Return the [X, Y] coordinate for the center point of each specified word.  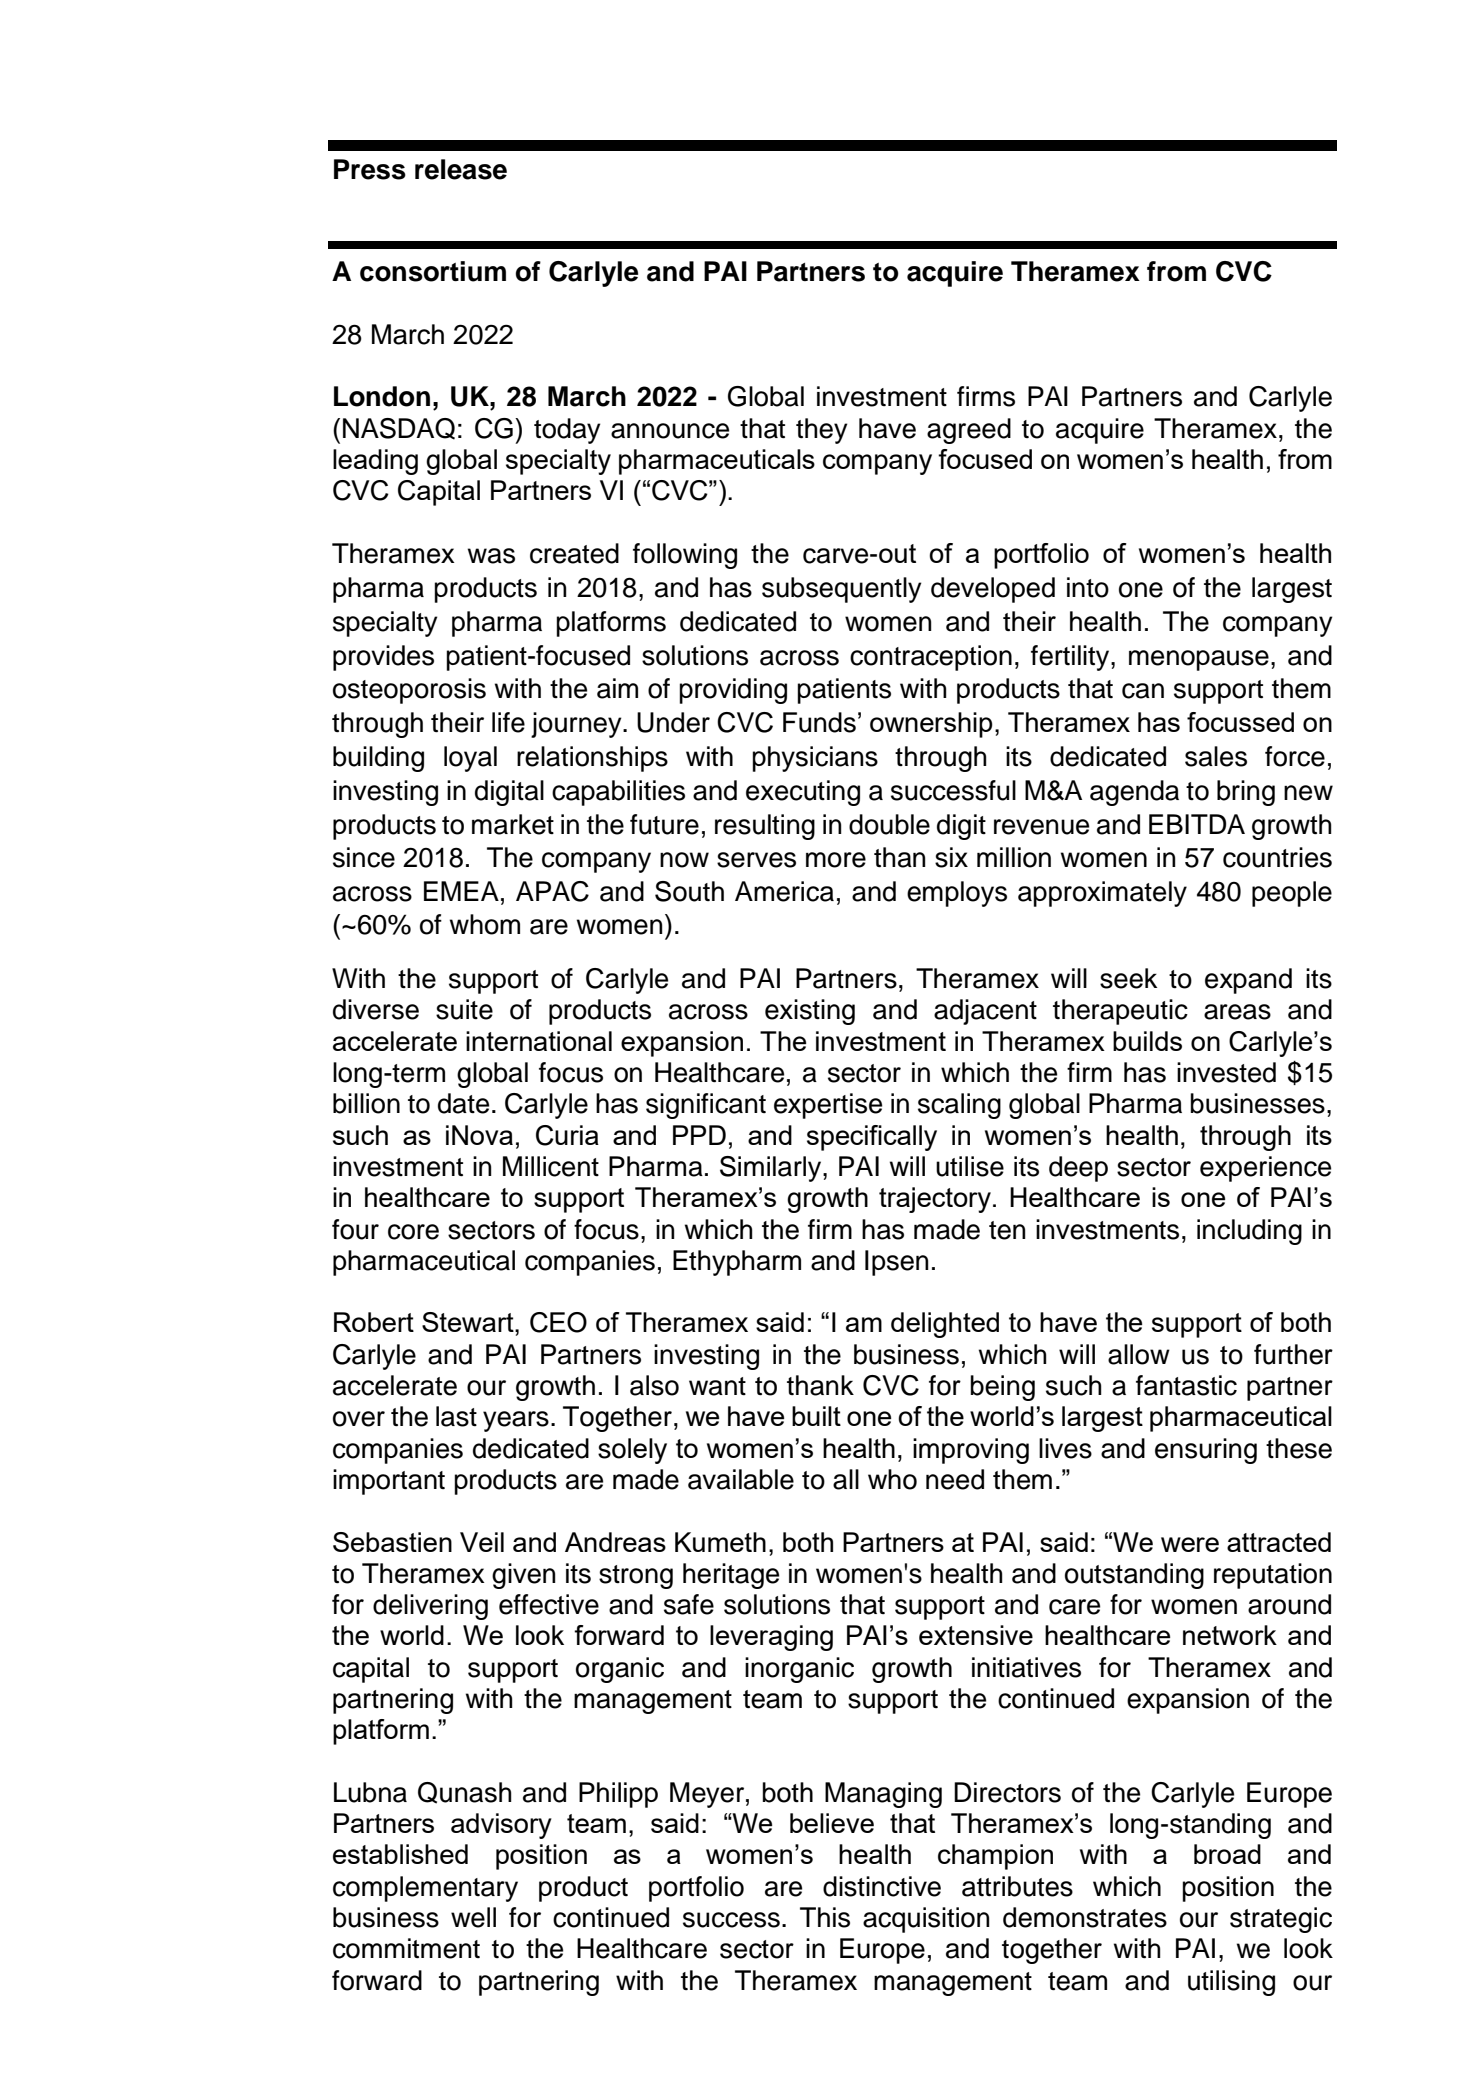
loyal [470, 759]
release [461, 169]
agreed [969, 431]
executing [803, 793]
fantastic [1186, 1385]
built [816, 1416]
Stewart [469, 1322]
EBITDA [1197, 824]
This [825, 1917]
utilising [1231, 1983]
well [473, 1917]
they [822, 431]
